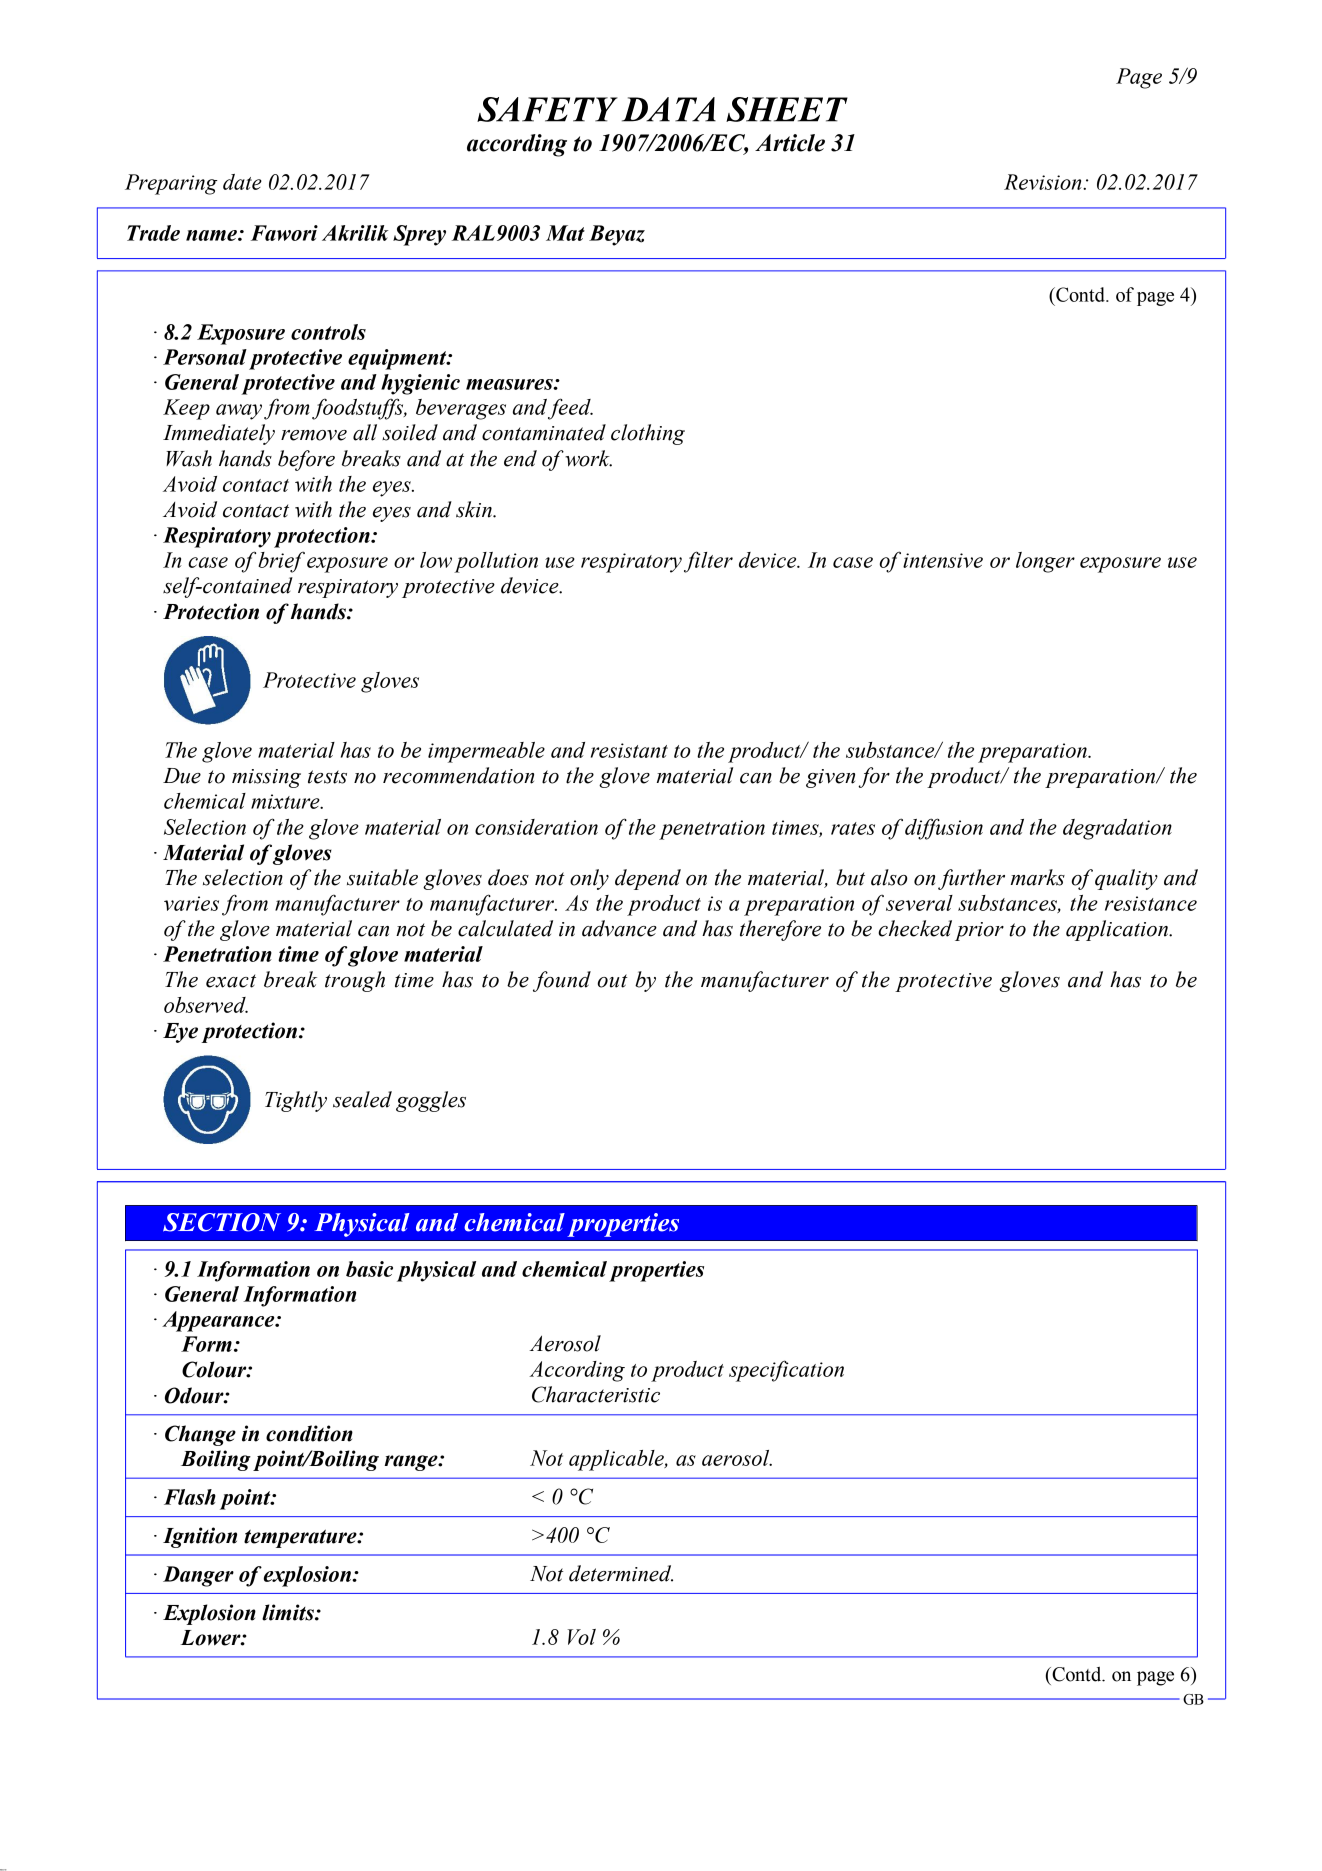 The height and width of the document is (1871, 1322). Describe the element at coordinates (786, 1371) in the document. I see `specification` at that location.
